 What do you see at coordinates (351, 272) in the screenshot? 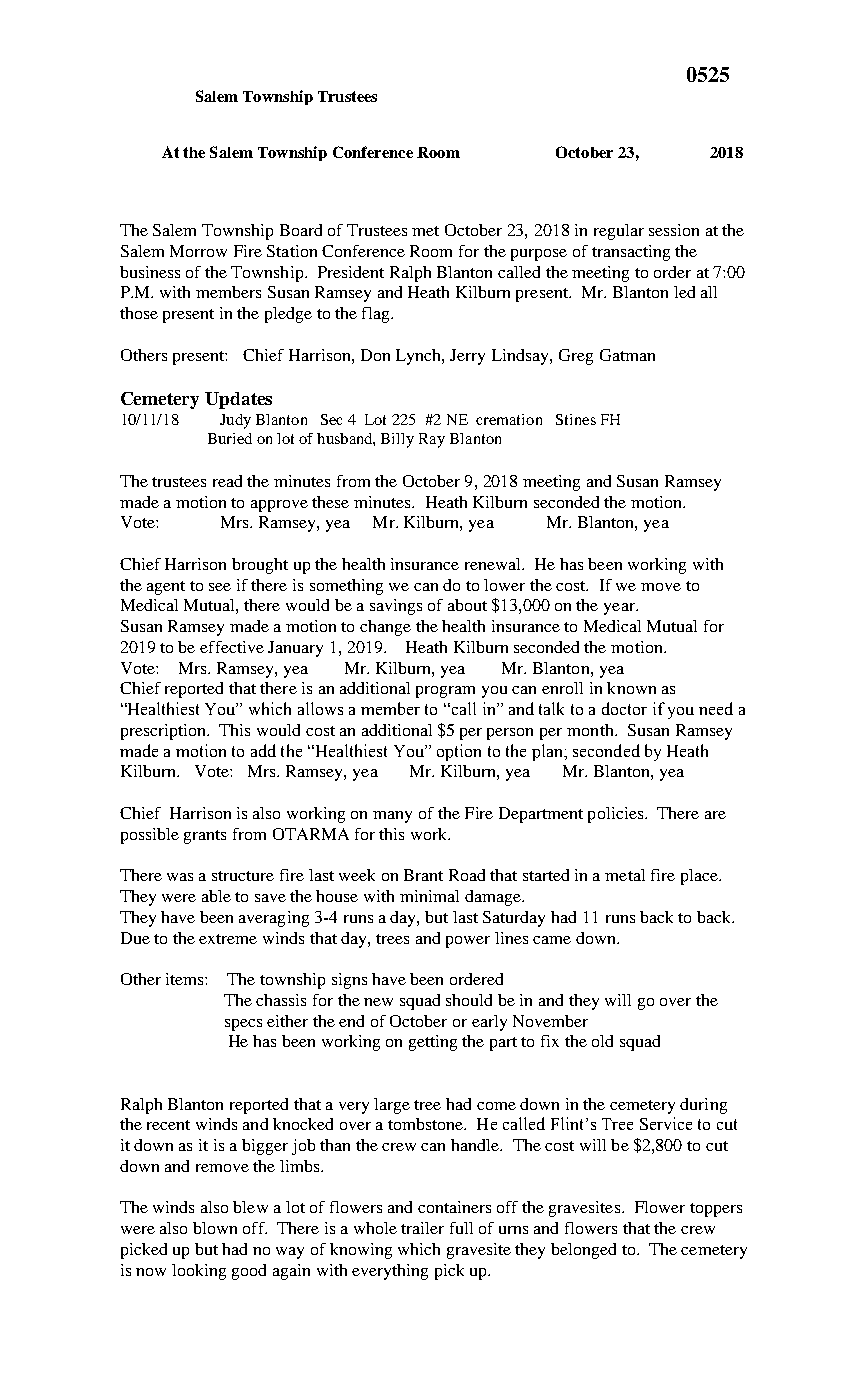
I see `President` at bounding box center [351, 272].
